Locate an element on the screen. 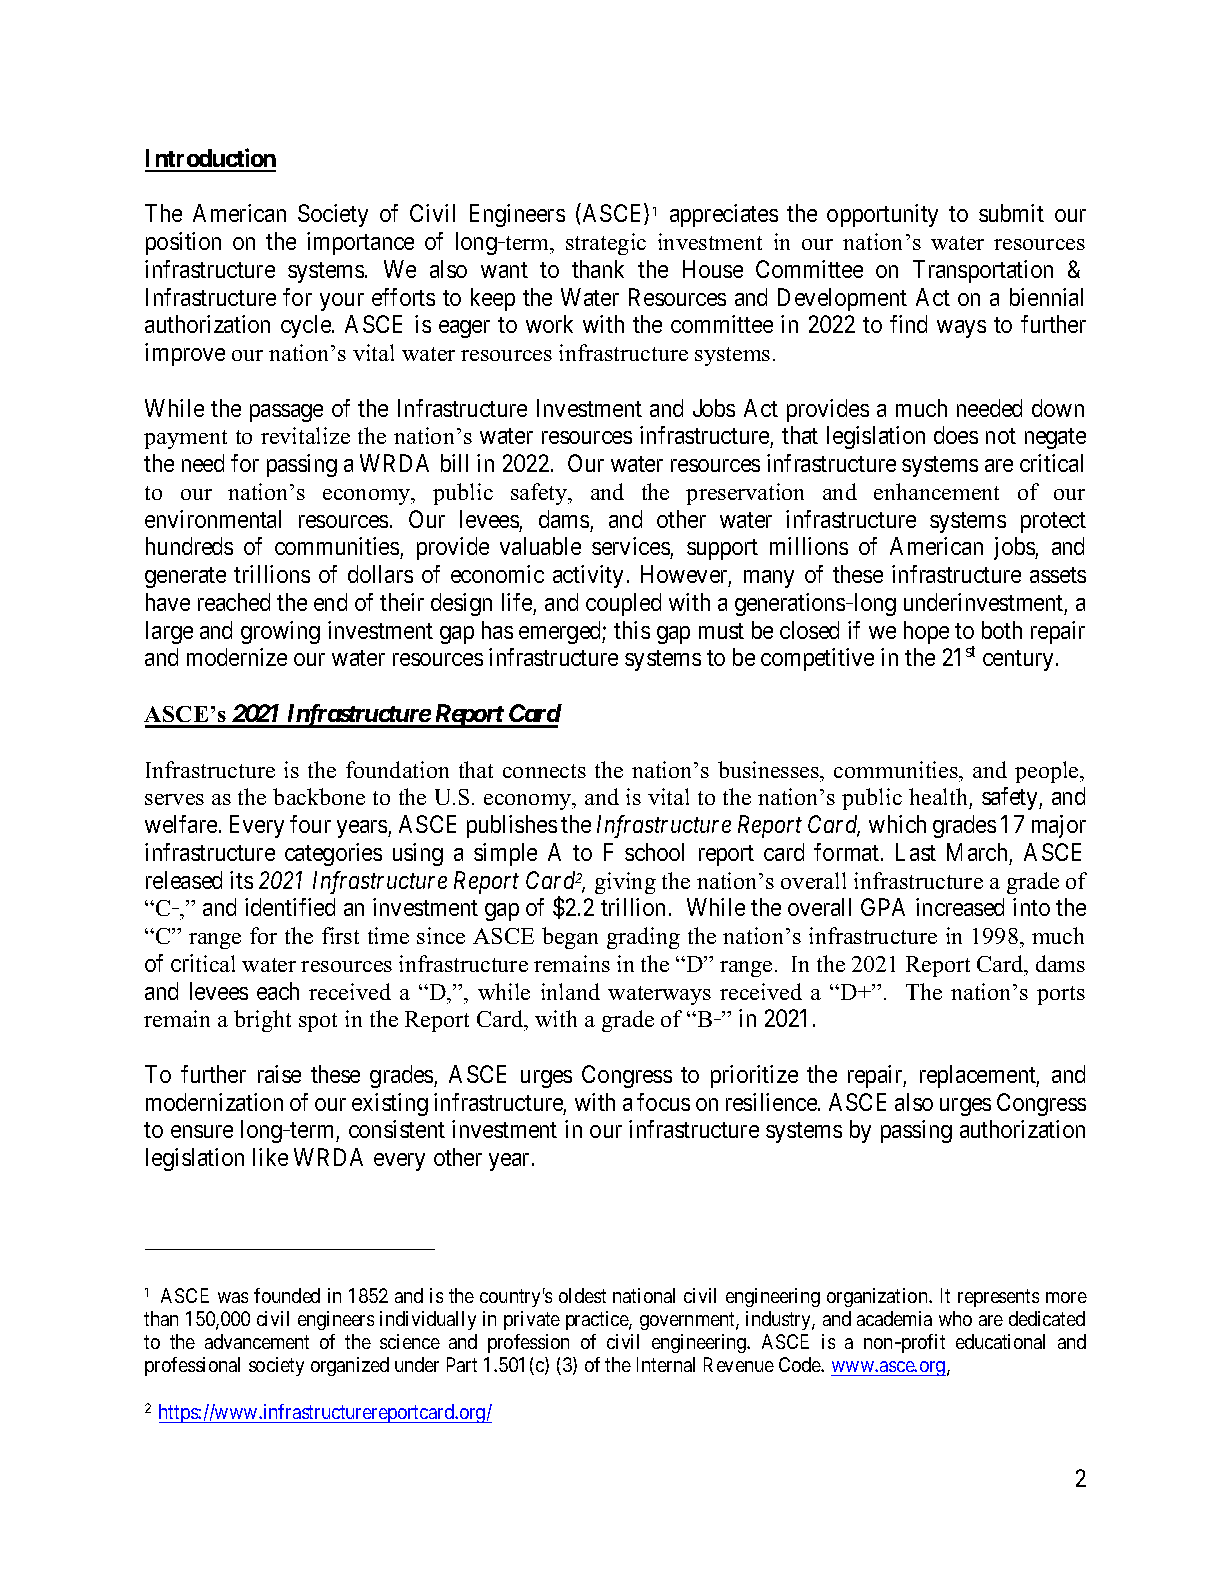  backbone is located at coordinates (319, 796).
